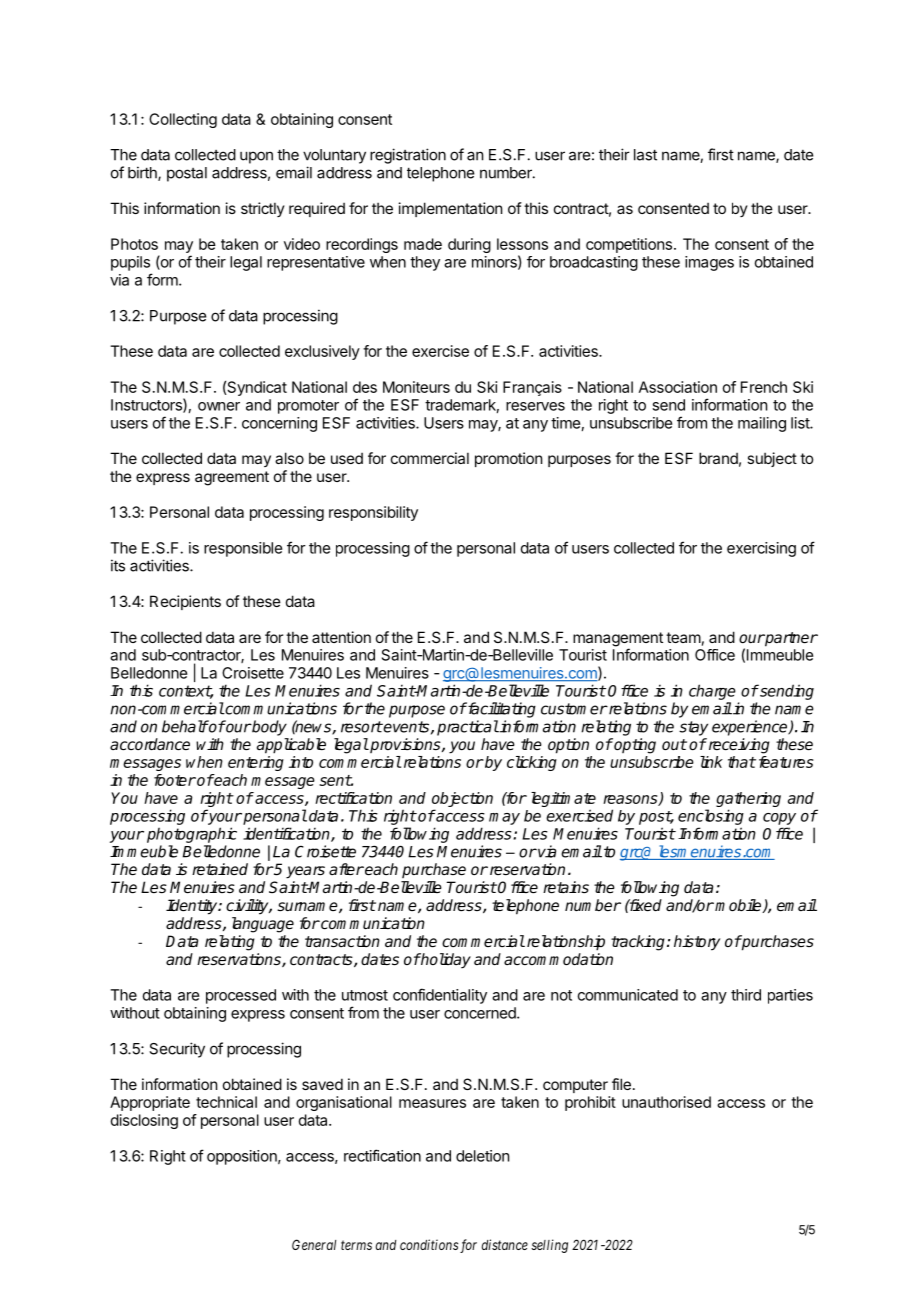 This image has width=924, height=1308. What do you see at coordinates (183, 120) in the image?
I see `Collecting` at bounding box center [183, 120].
